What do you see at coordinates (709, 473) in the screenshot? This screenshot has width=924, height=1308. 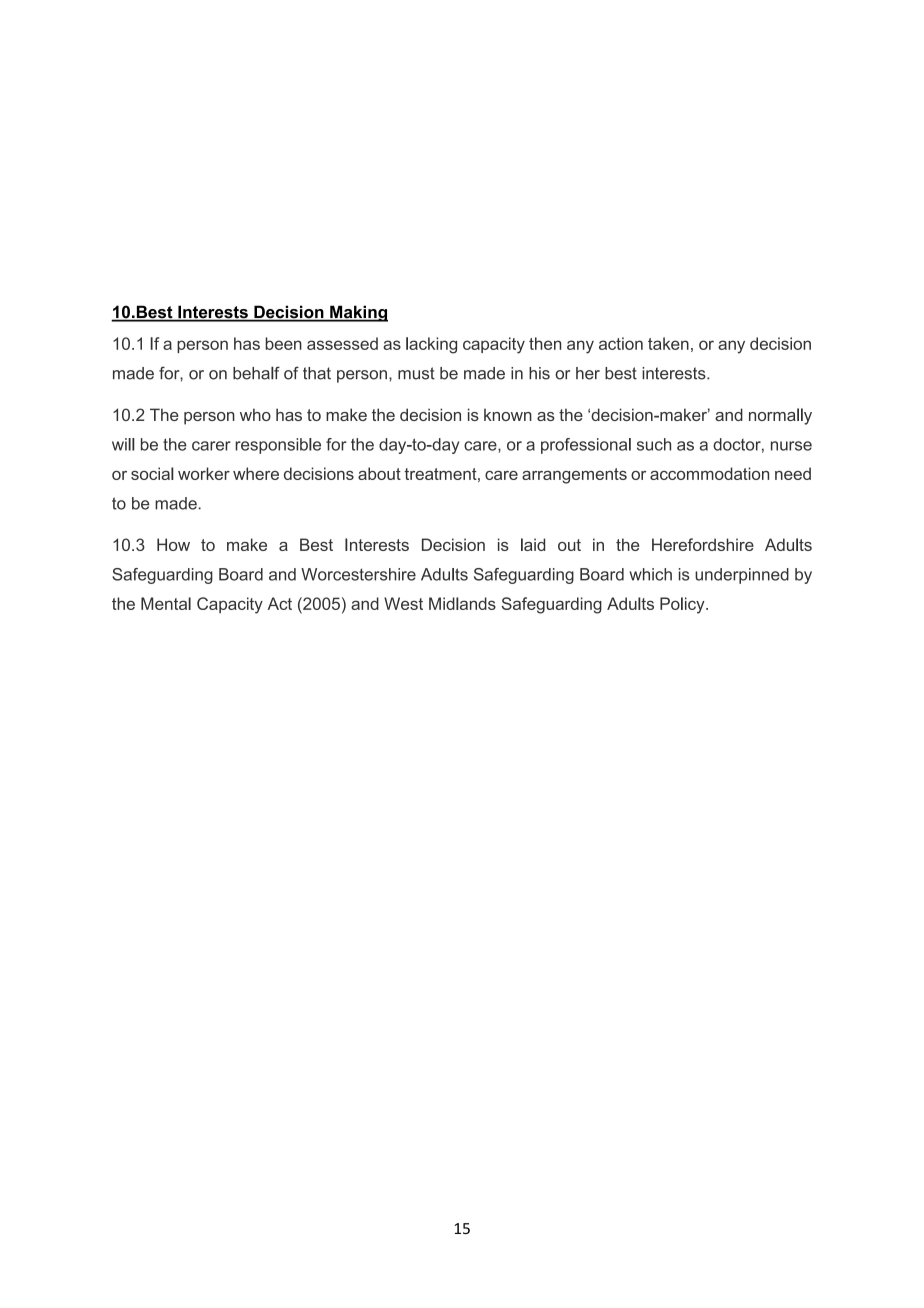 I see `accommodation` at bounding box center [709, 473].
